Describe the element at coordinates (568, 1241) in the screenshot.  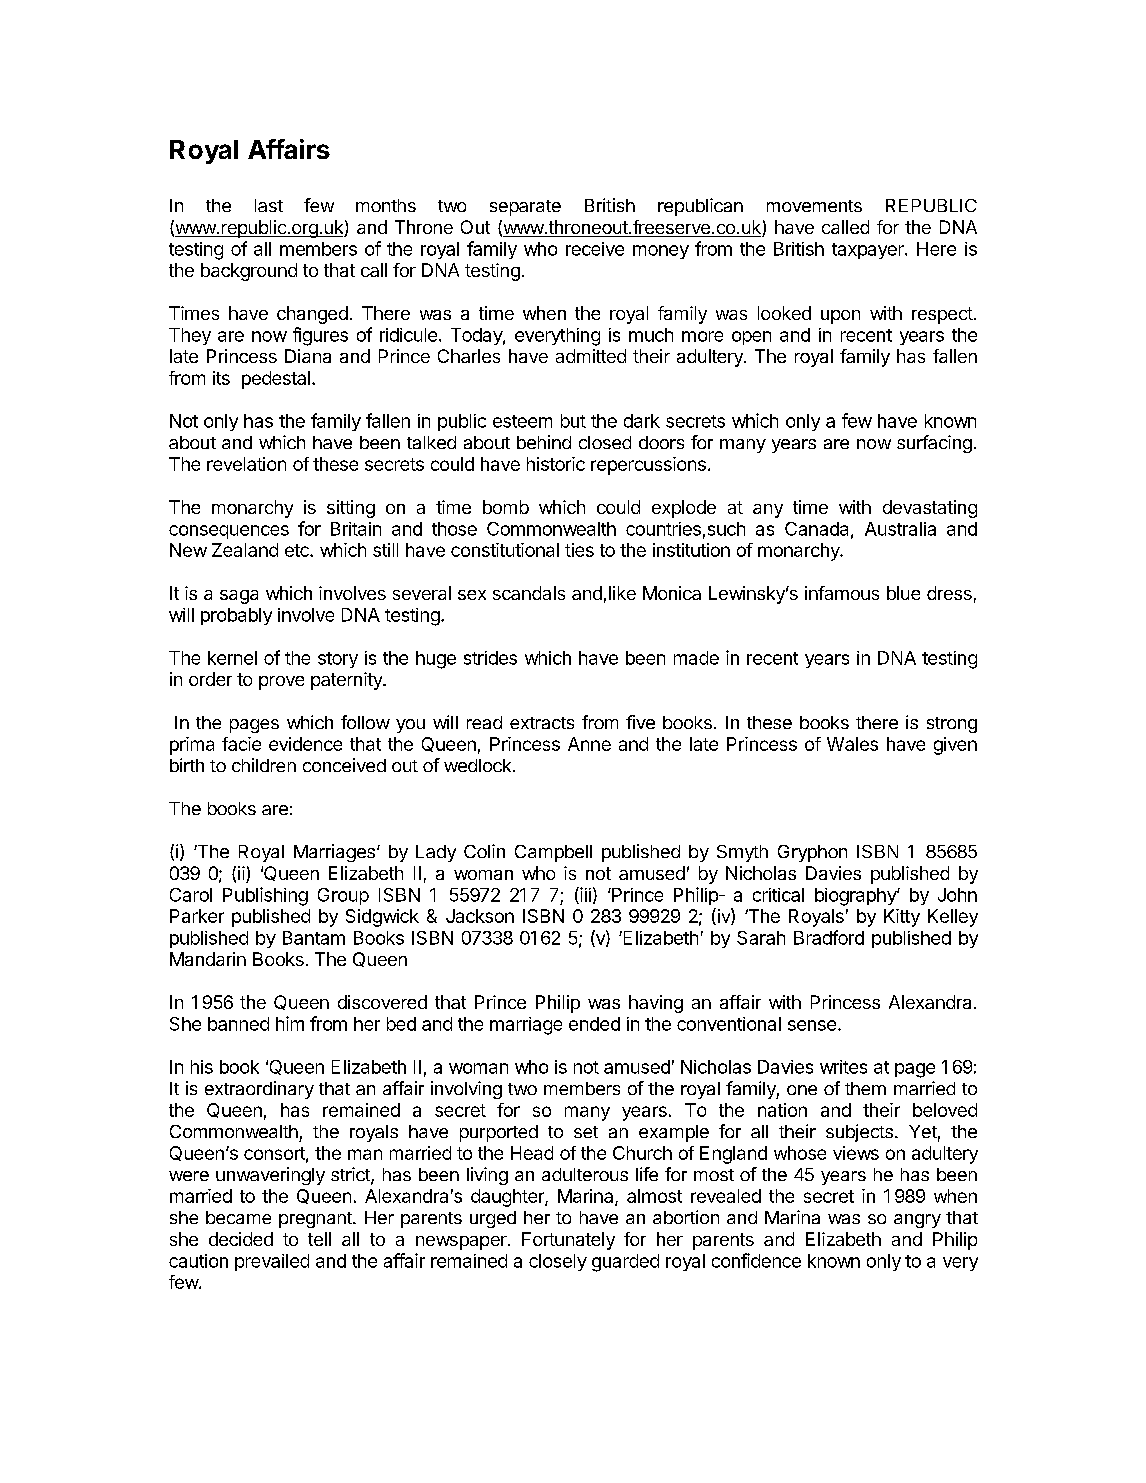
I see `Fortunately` at that location.
